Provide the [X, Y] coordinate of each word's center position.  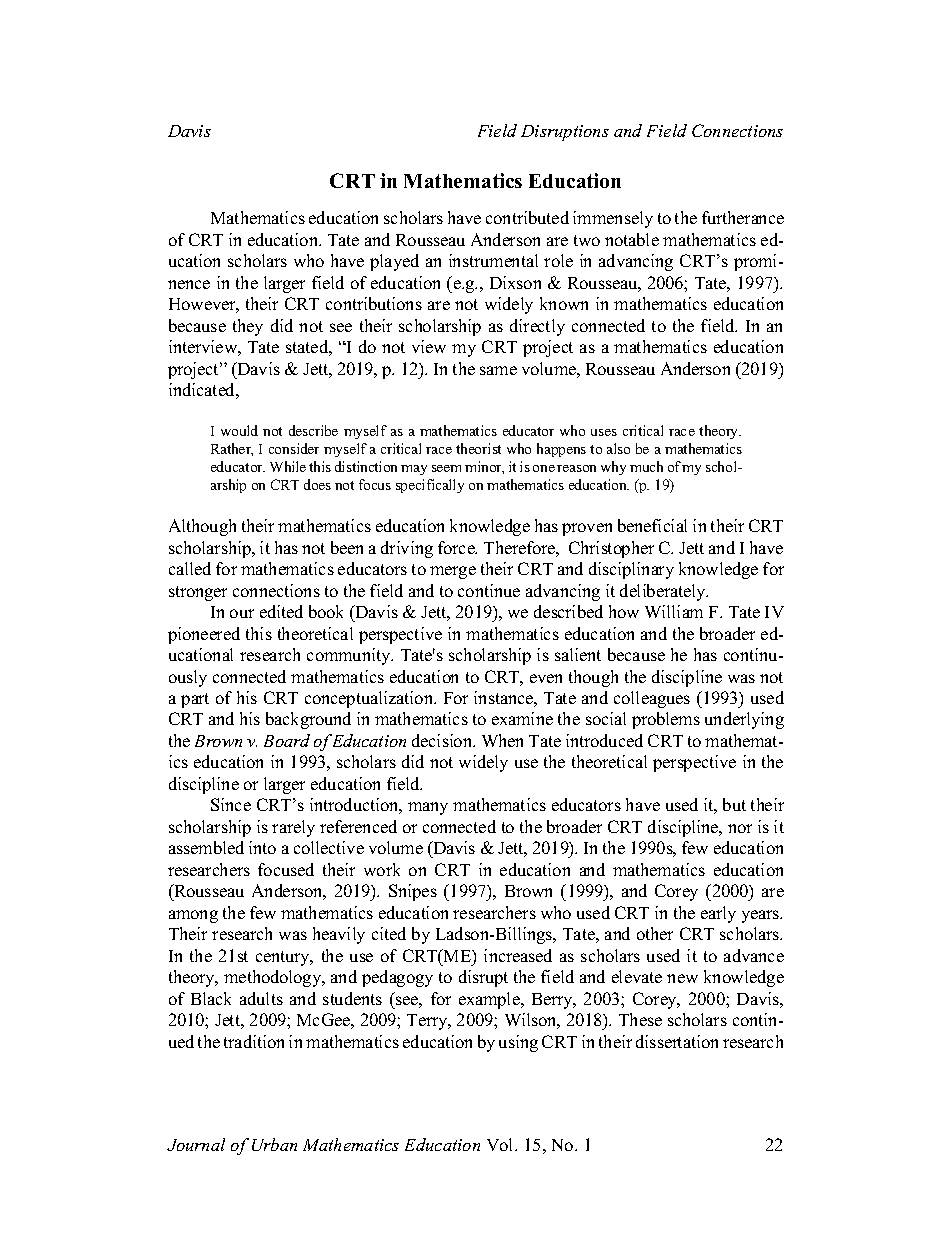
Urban [274, 1144]
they [248, 327]
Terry [428, 1022]
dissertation [677, 1041]
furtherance [743, 217]
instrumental [493, 260]
